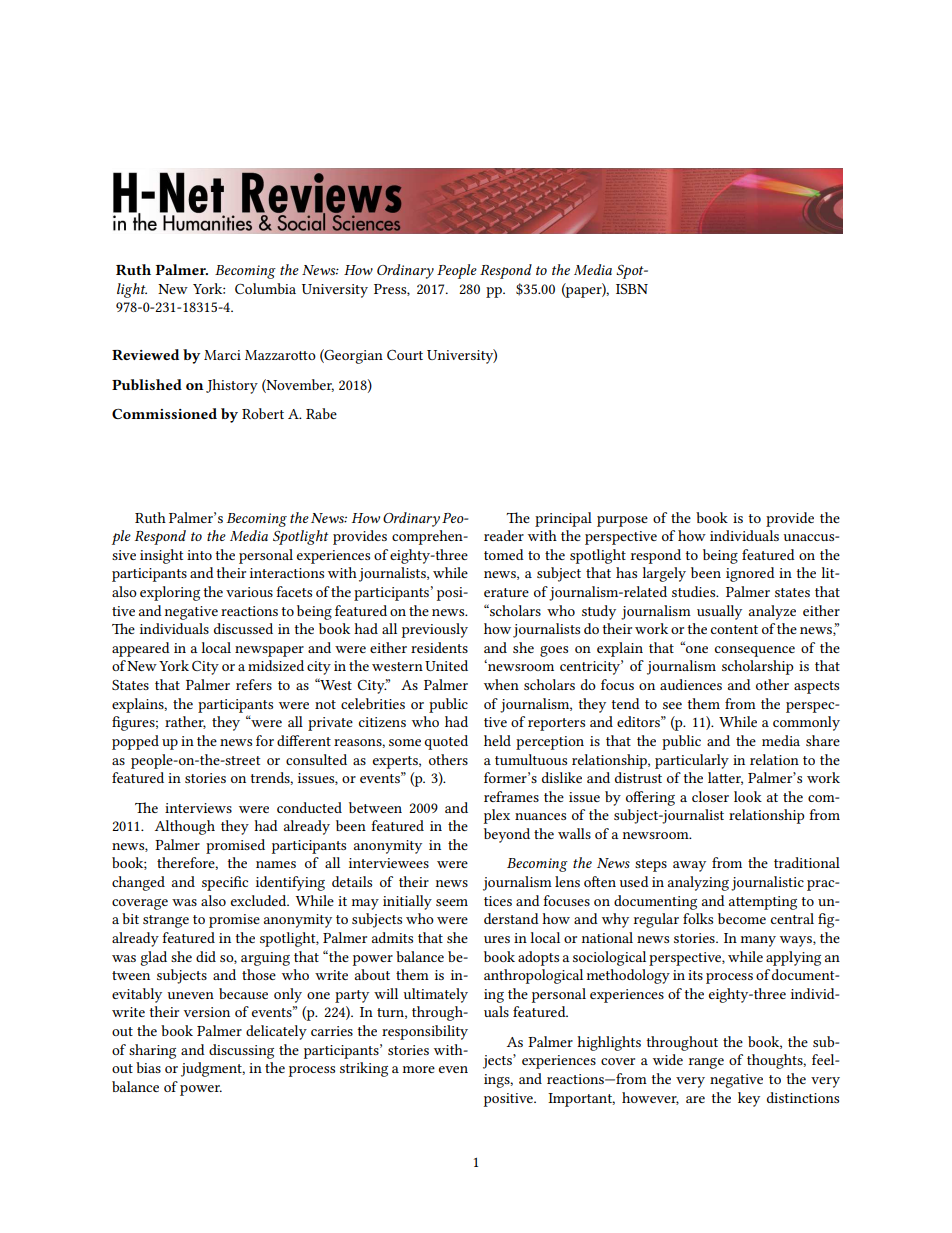  What do you see at coordinates (405, 354) in the page?
I see `Court` at bounding box center [405, 354].
